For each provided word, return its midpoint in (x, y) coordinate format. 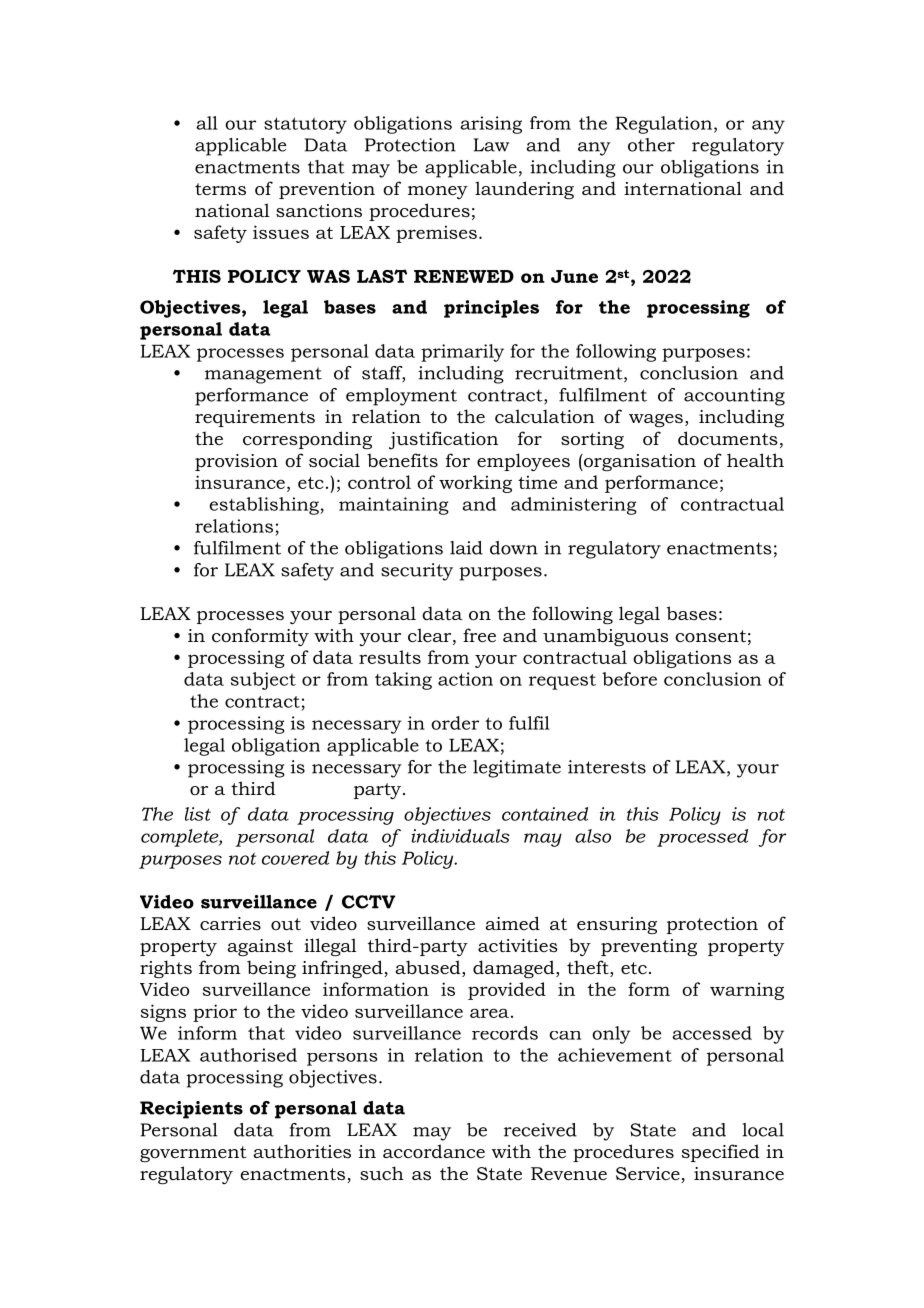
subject (263, 681)
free (479, 635)
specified (721, 1153)
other (651, 145)
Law (491, 145)
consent (710, 636)
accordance (434, 1151)
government (193, 1154)
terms (220, 189)
